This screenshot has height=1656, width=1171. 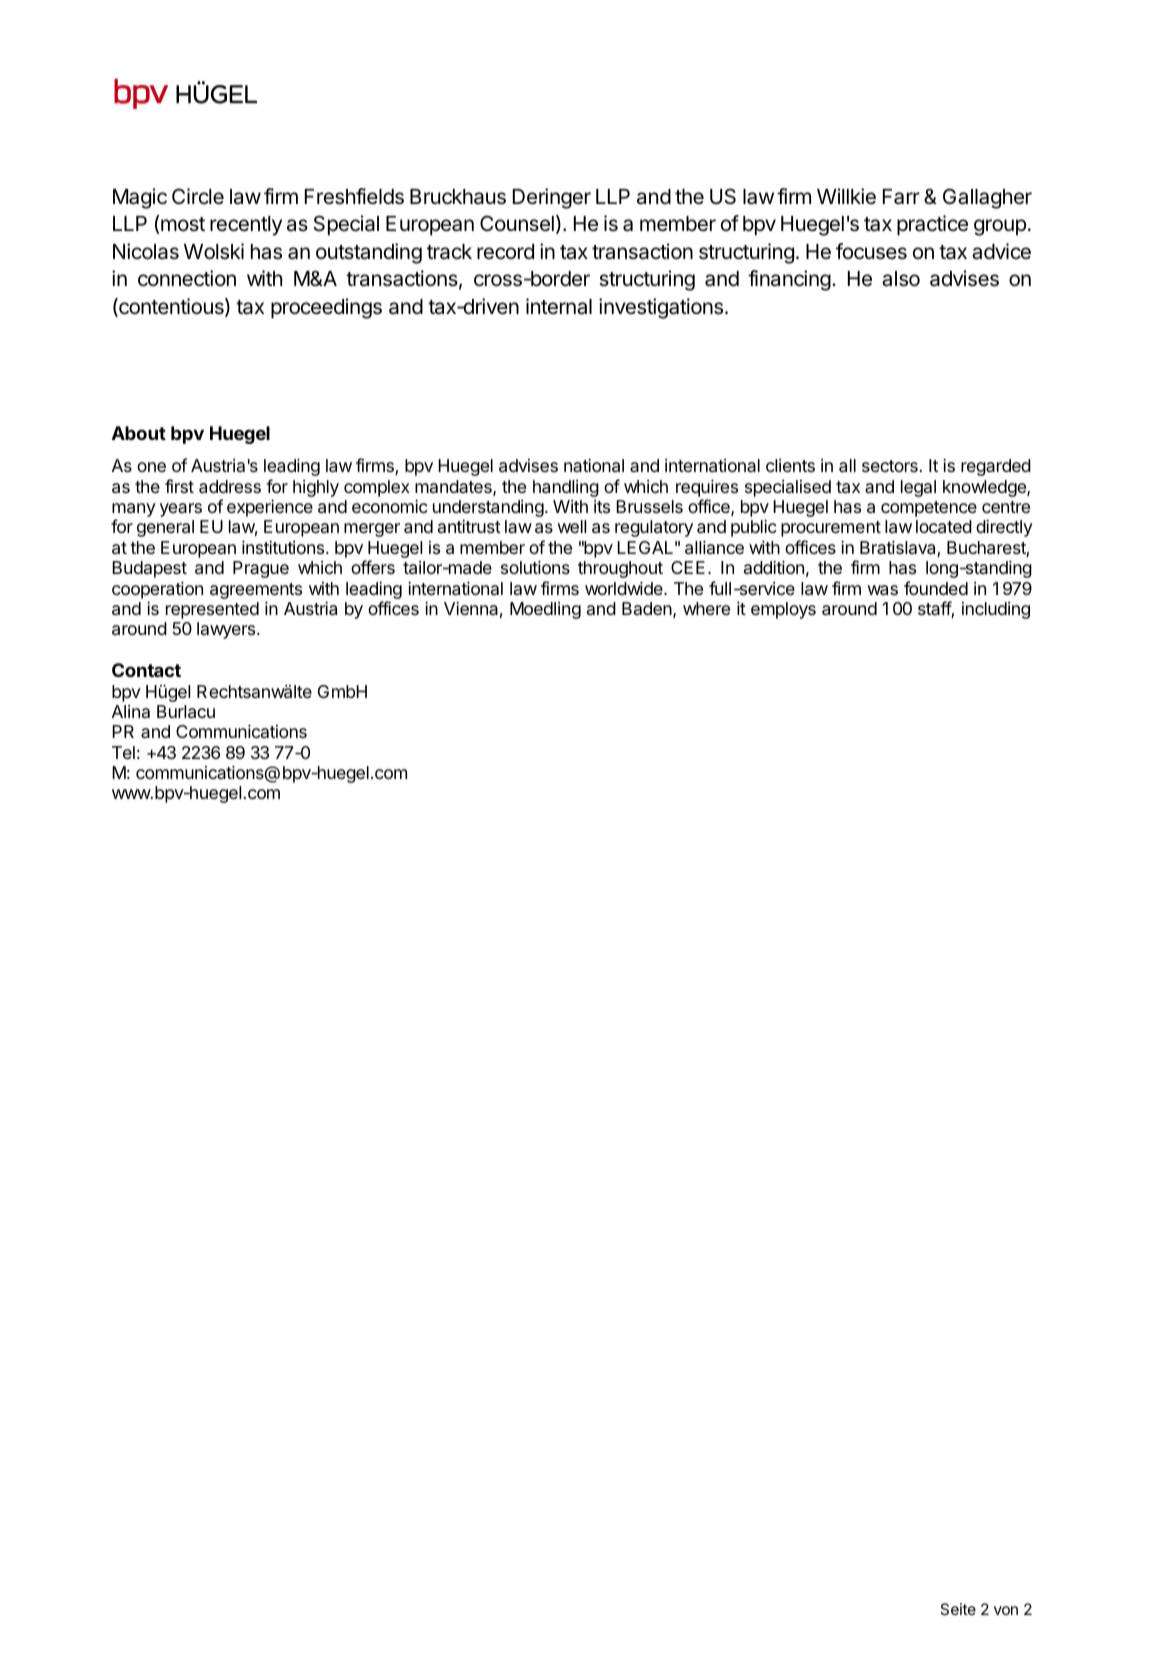 I want to click on Tel, so click(x=123, y=752).
